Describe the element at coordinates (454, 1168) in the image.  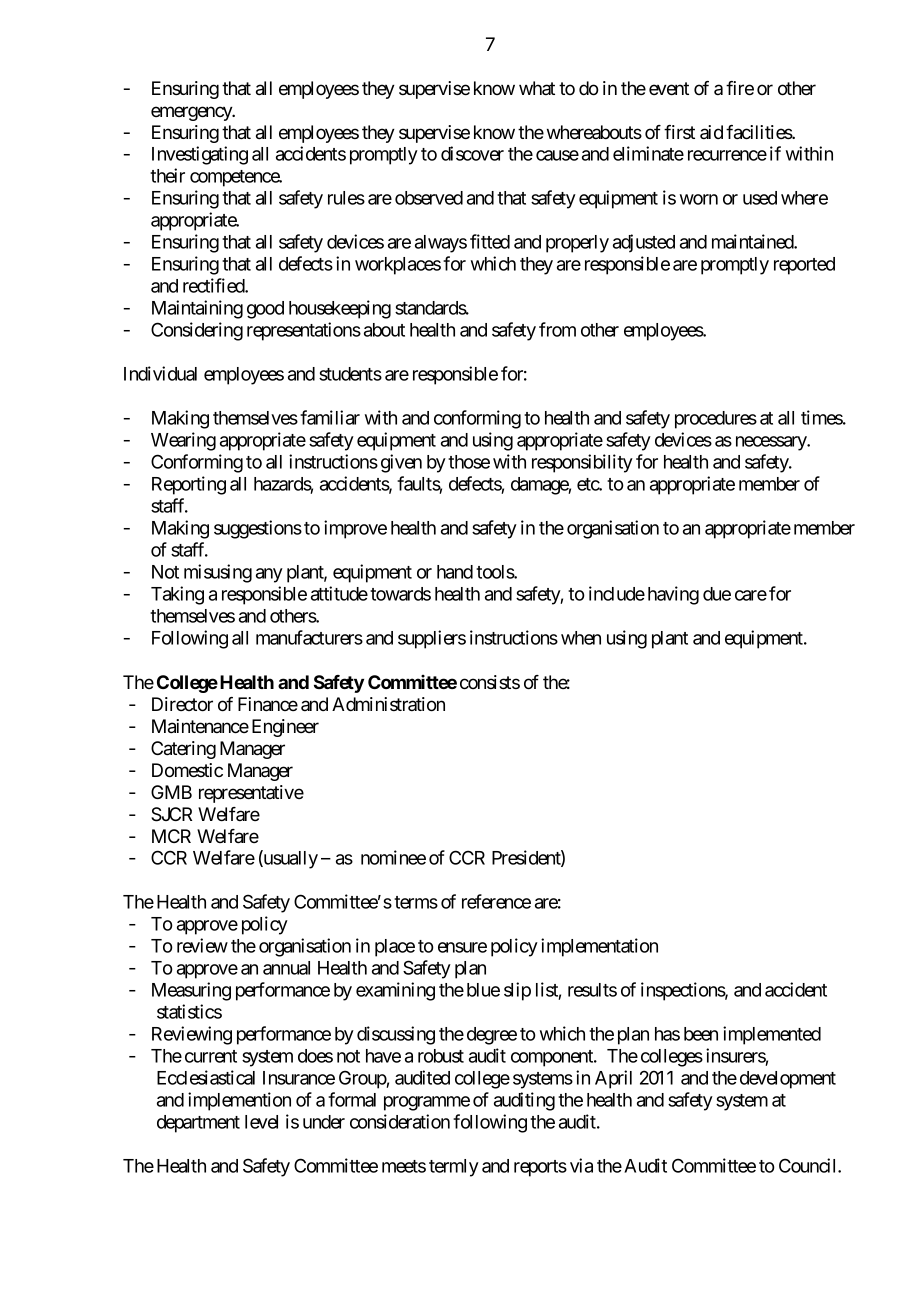
I see `termly` at that location.
